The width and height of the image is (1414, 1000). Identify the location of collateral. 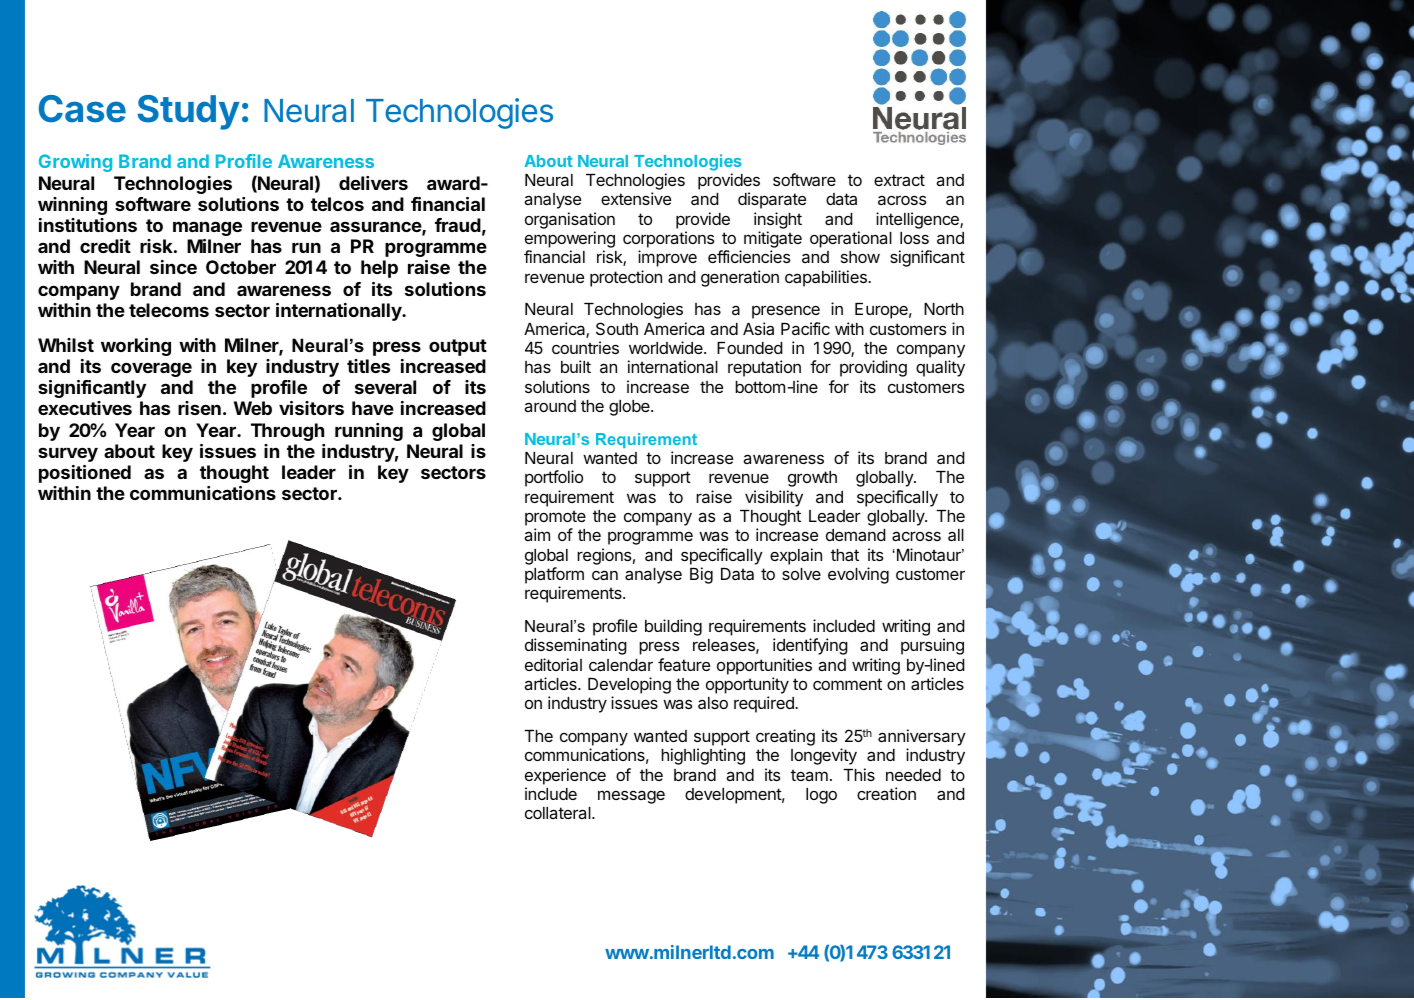
(559, 813).
